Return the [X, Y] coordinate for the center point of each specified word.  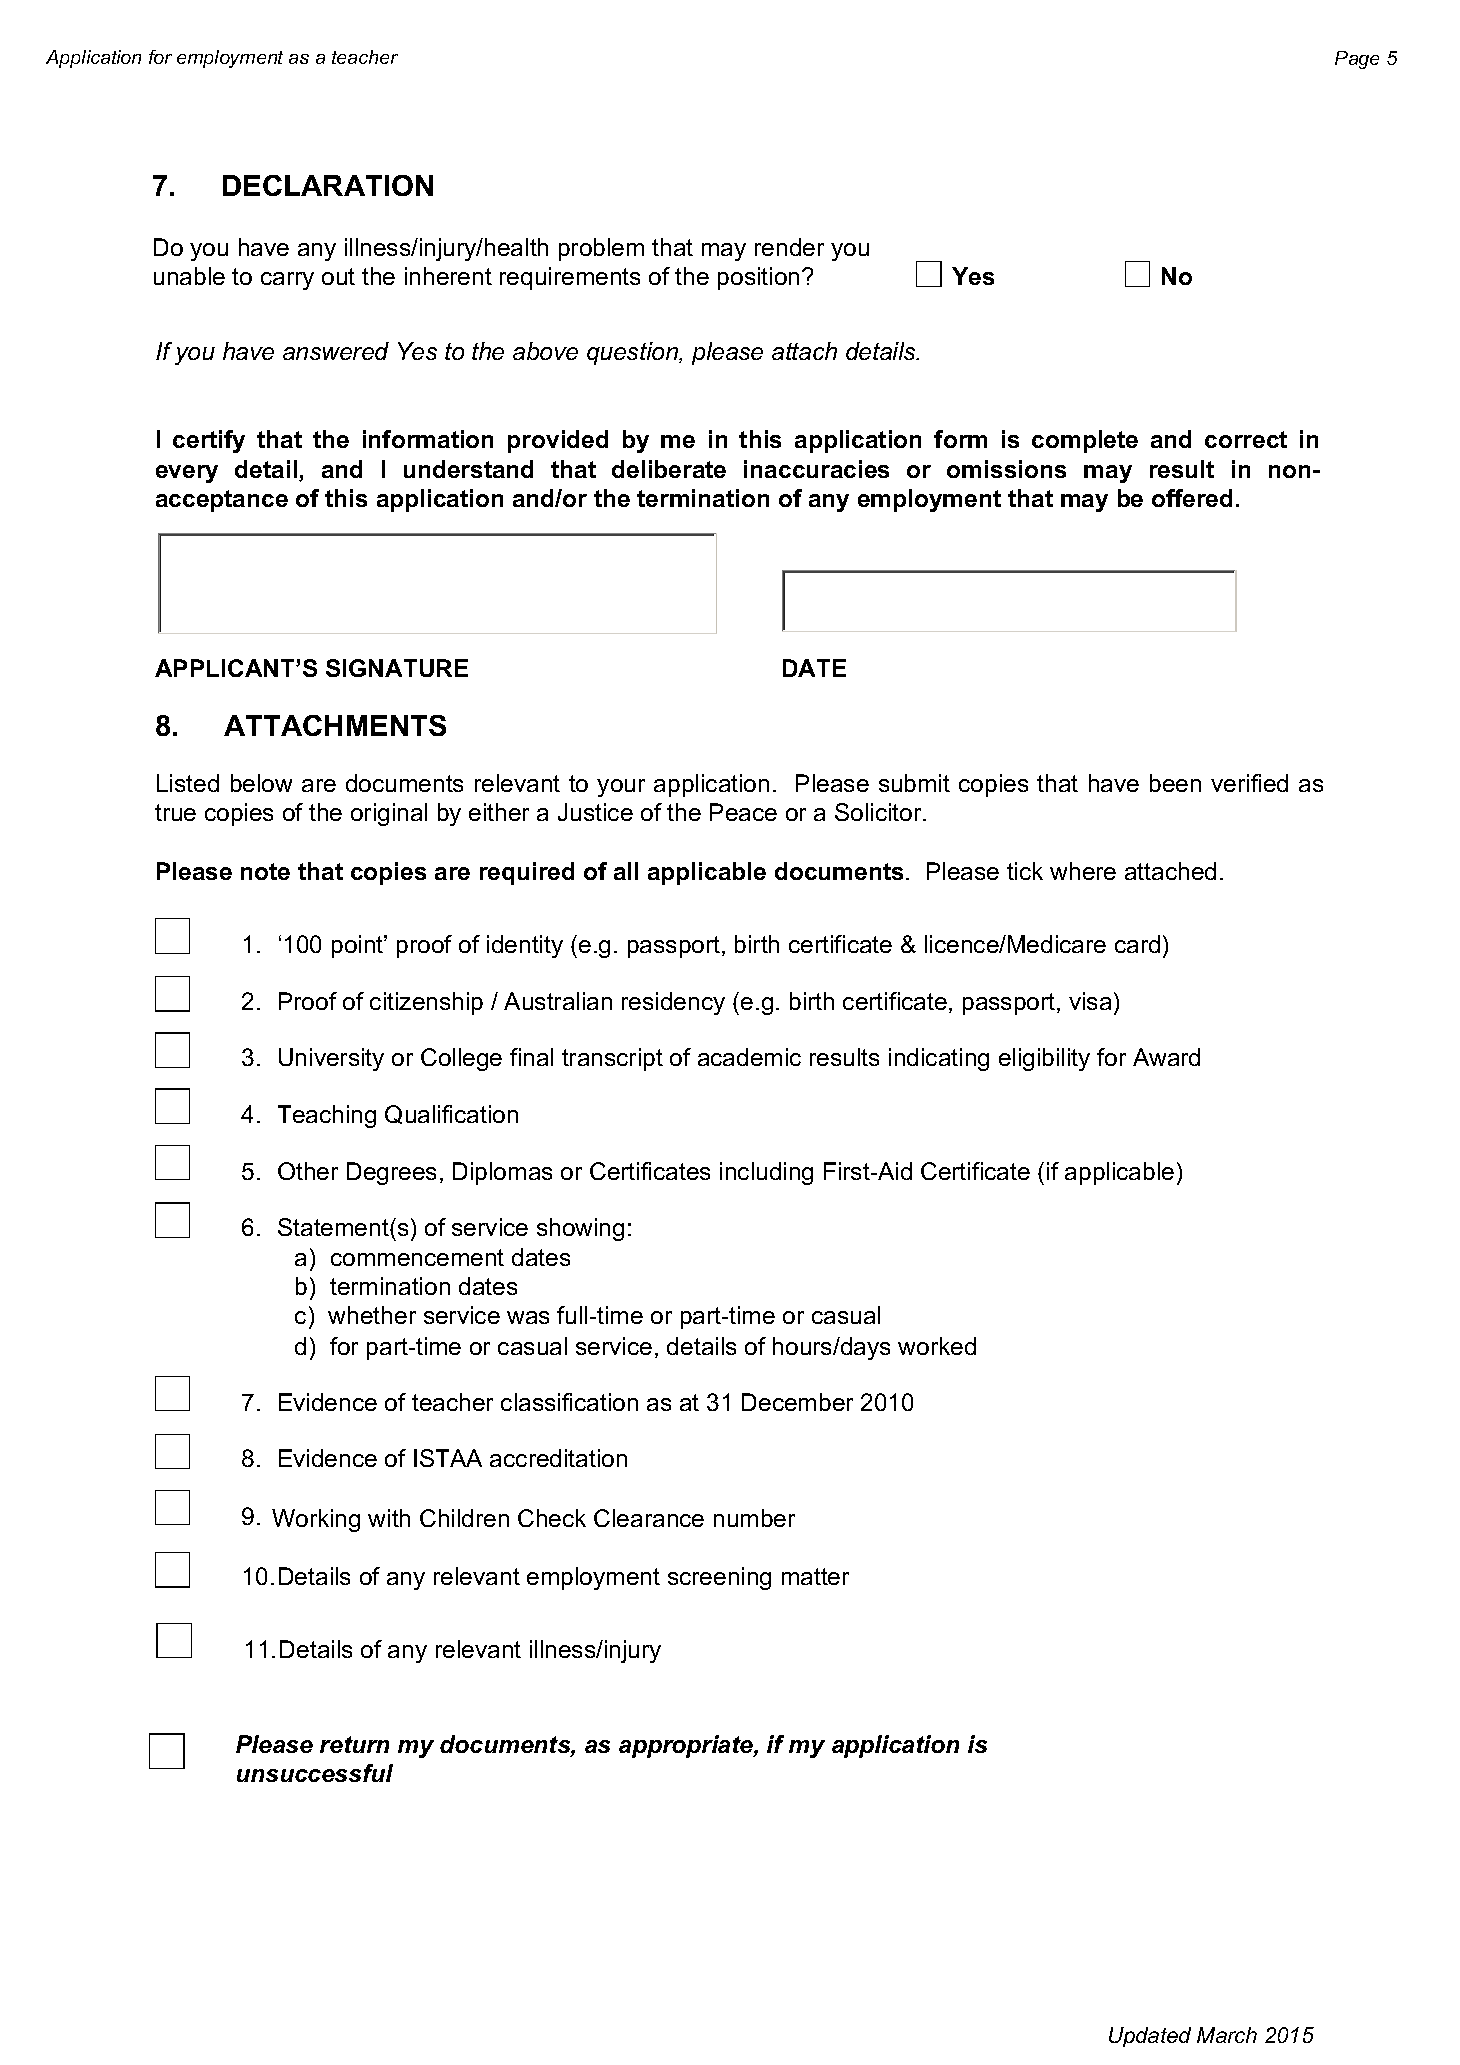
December [797, 1402]
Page [1357, 60]
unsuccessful [315, 1773]
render [789, 247]
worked [937, 1346]
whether [372, 1315]
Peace [743, 812]
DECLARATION [328, 185]
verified [1249, 783]
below [261, 783]
